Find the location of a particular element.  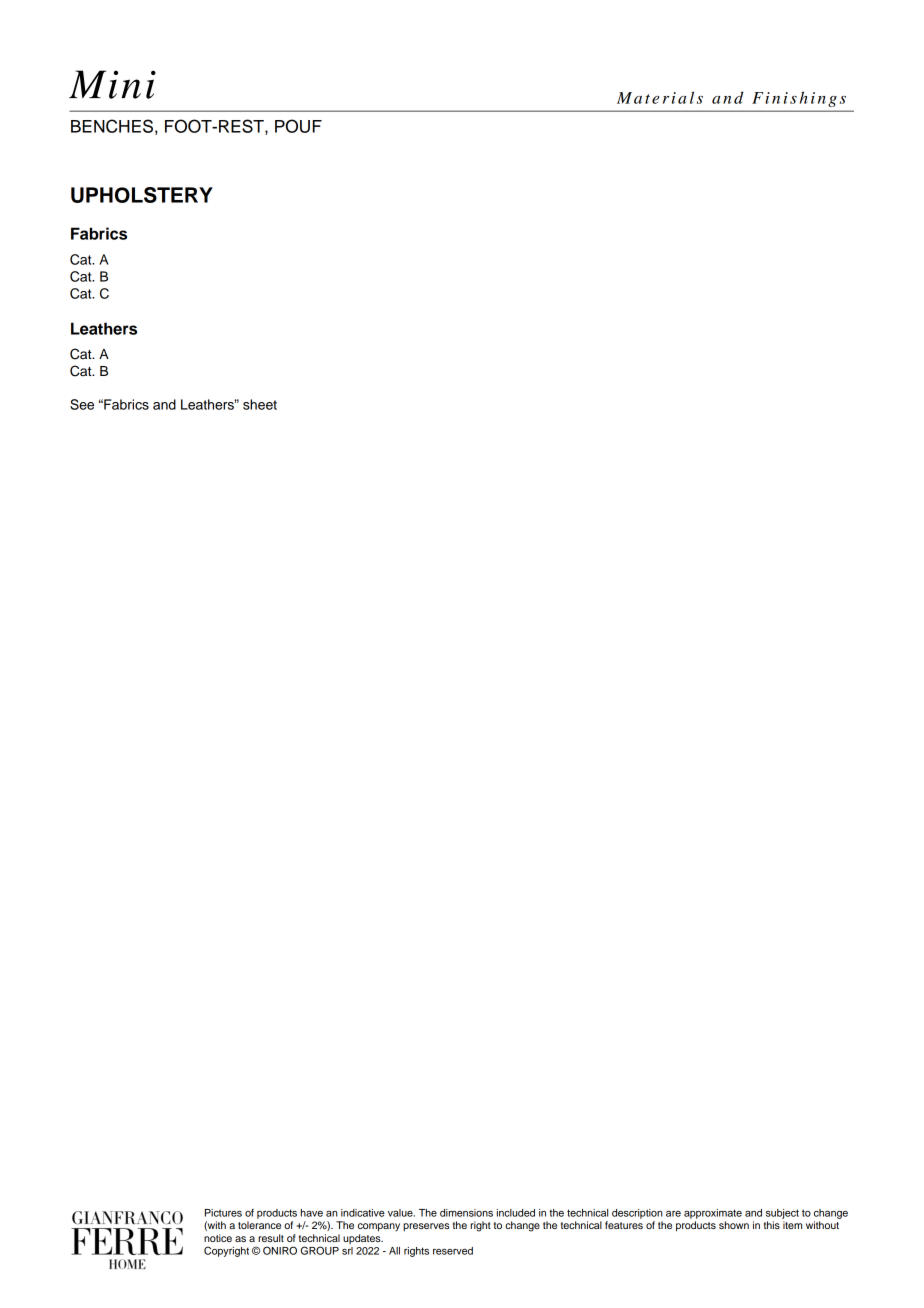

Mini is located at coordinates (112, 84).
